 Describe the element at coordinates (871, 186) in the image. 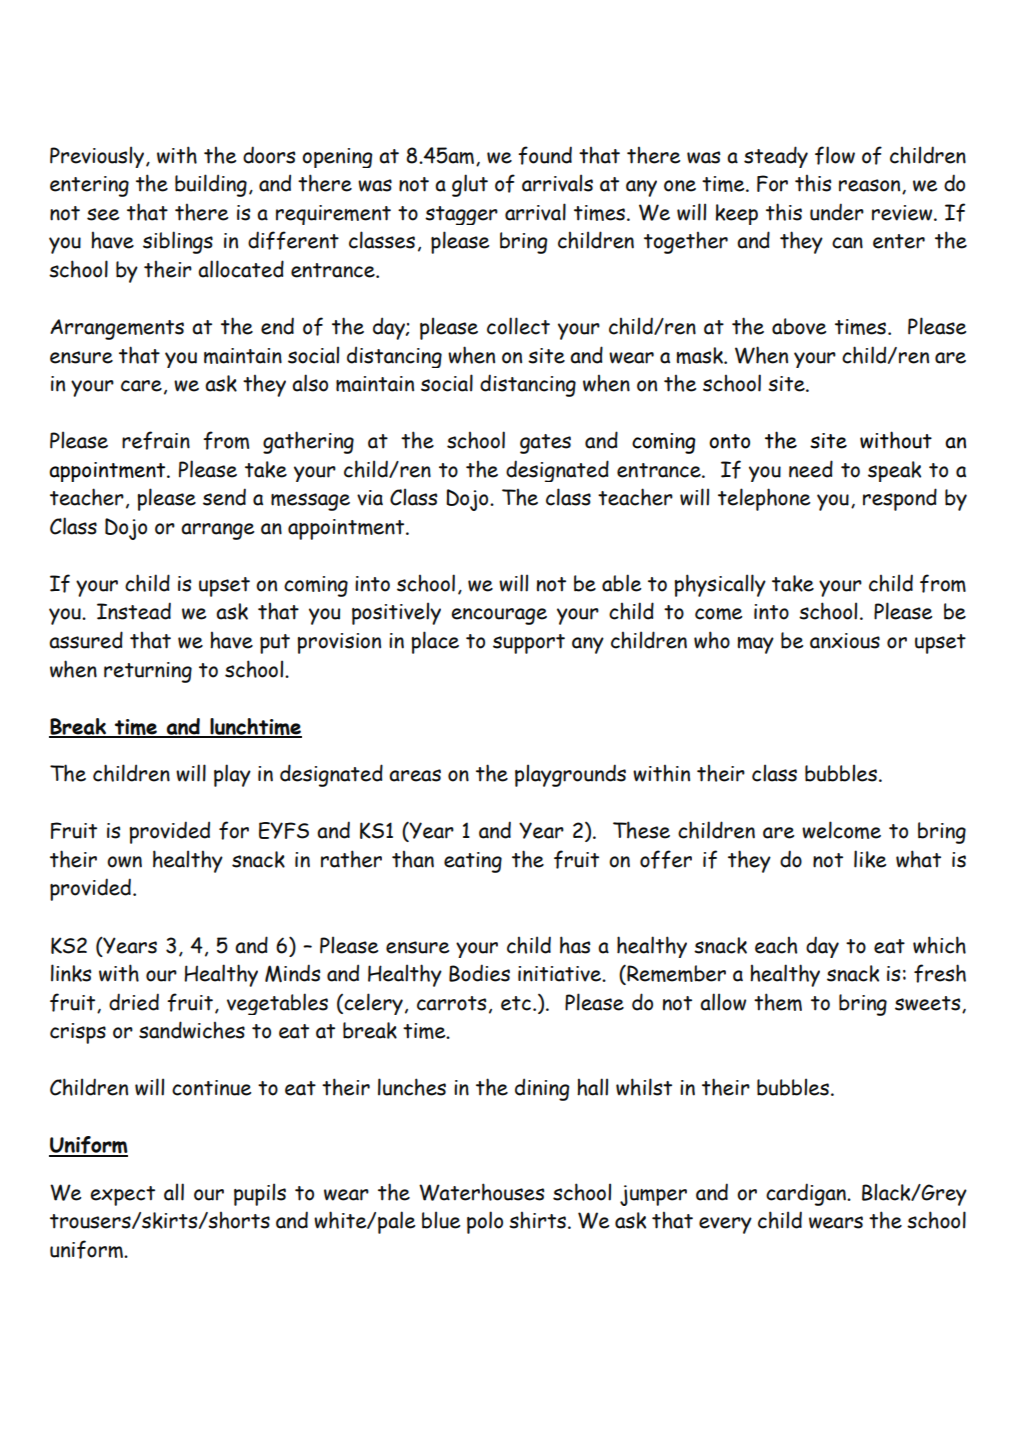

I see `reason` at that location.
